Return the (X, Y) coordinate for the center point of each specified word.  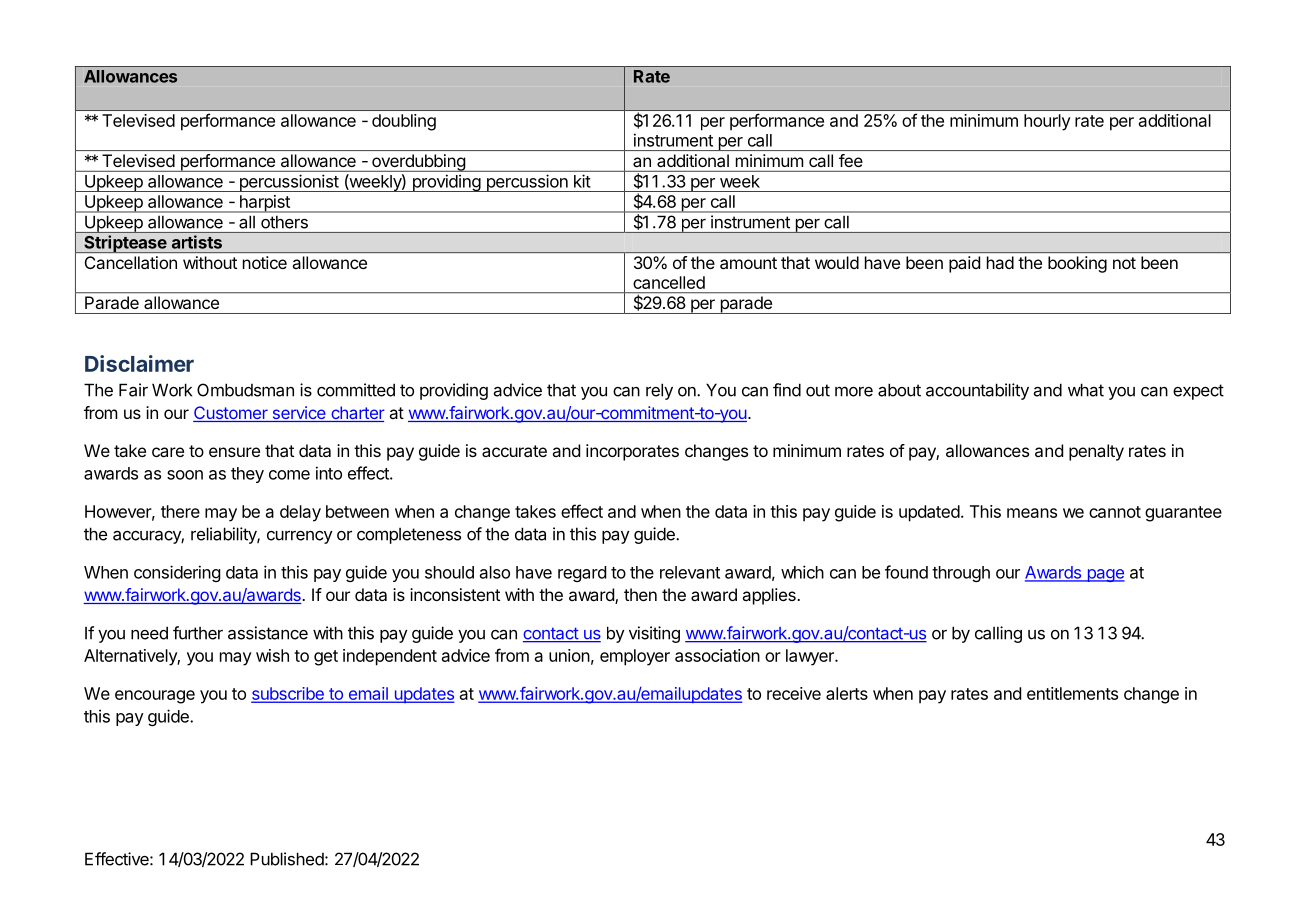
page (1105, 575)
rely (659, 391)
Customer (231, 414)
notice (265, 262)
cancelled (669, 282)
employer (635, 657)
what (1086, 390)
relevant (690, 572)
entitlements (1072, 693)
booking (1077, 264)
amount (748, 263)
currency (300, 537)
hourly (1047, 122)
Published (287, 859)
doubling (404, 122)
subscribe (288, 694)
